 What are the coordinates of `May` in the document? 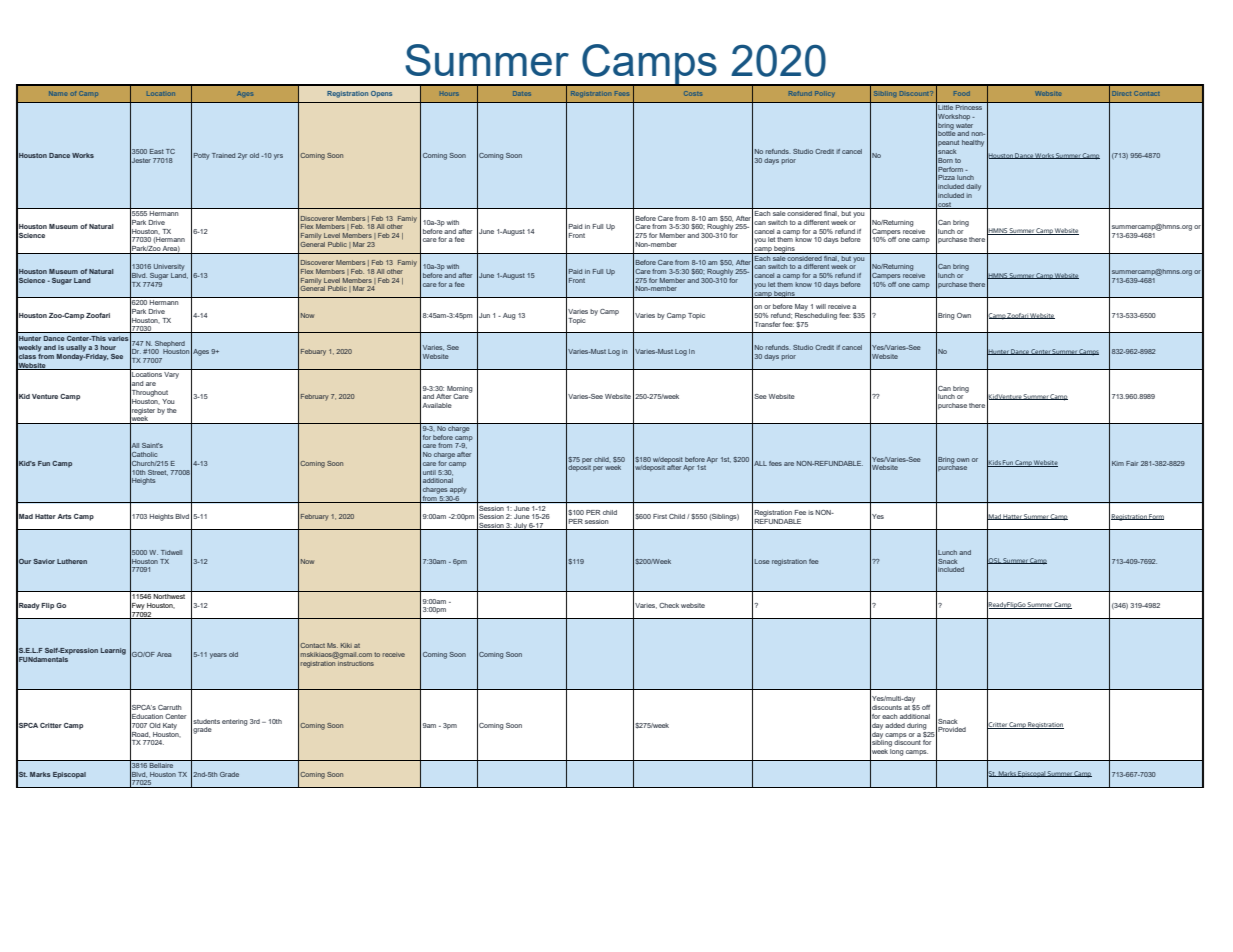 It's located at (801, 307).
